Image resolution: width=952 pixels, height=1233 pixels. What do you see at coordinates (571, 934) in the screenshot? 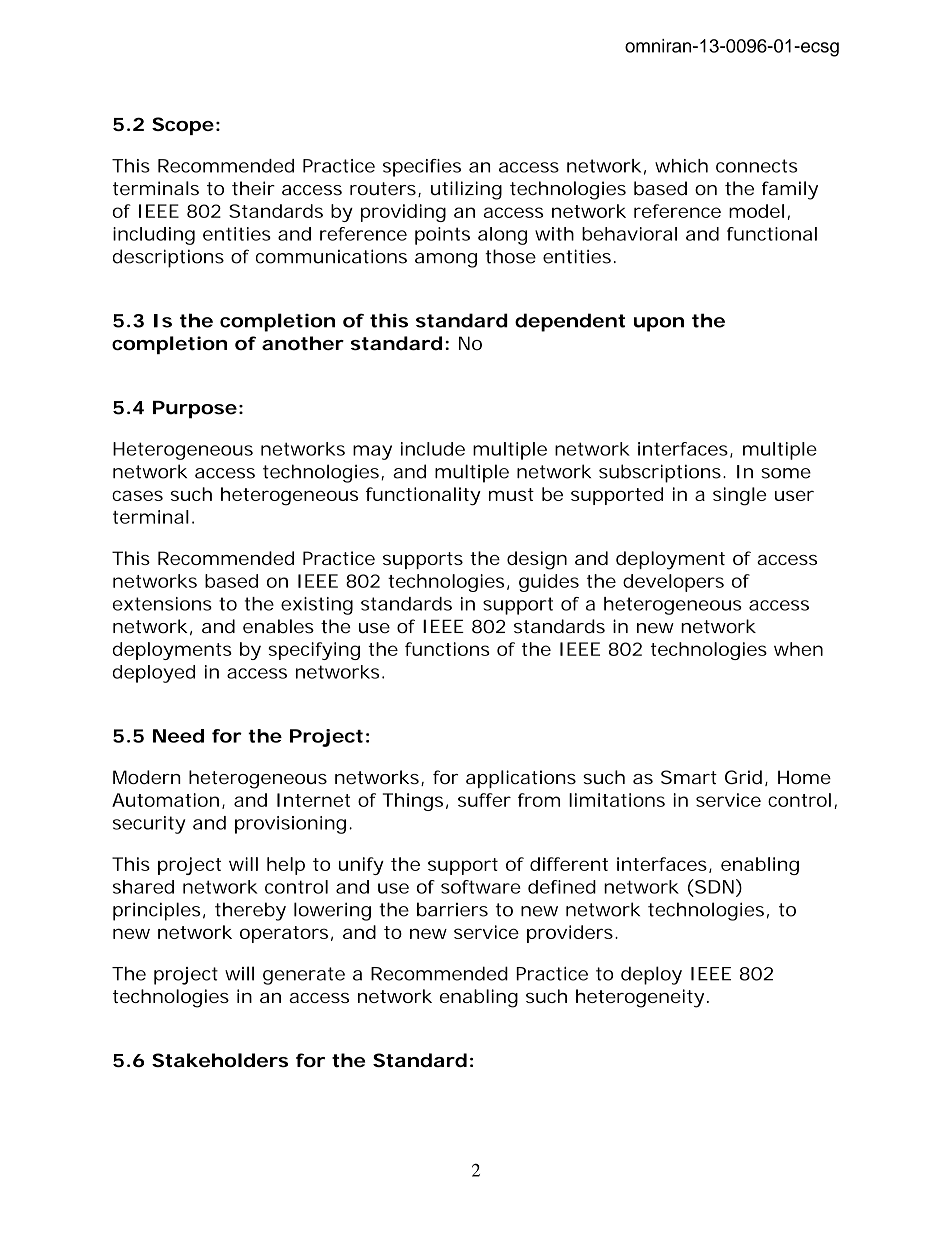
I see `providers` at bounding box center [571, 934].
